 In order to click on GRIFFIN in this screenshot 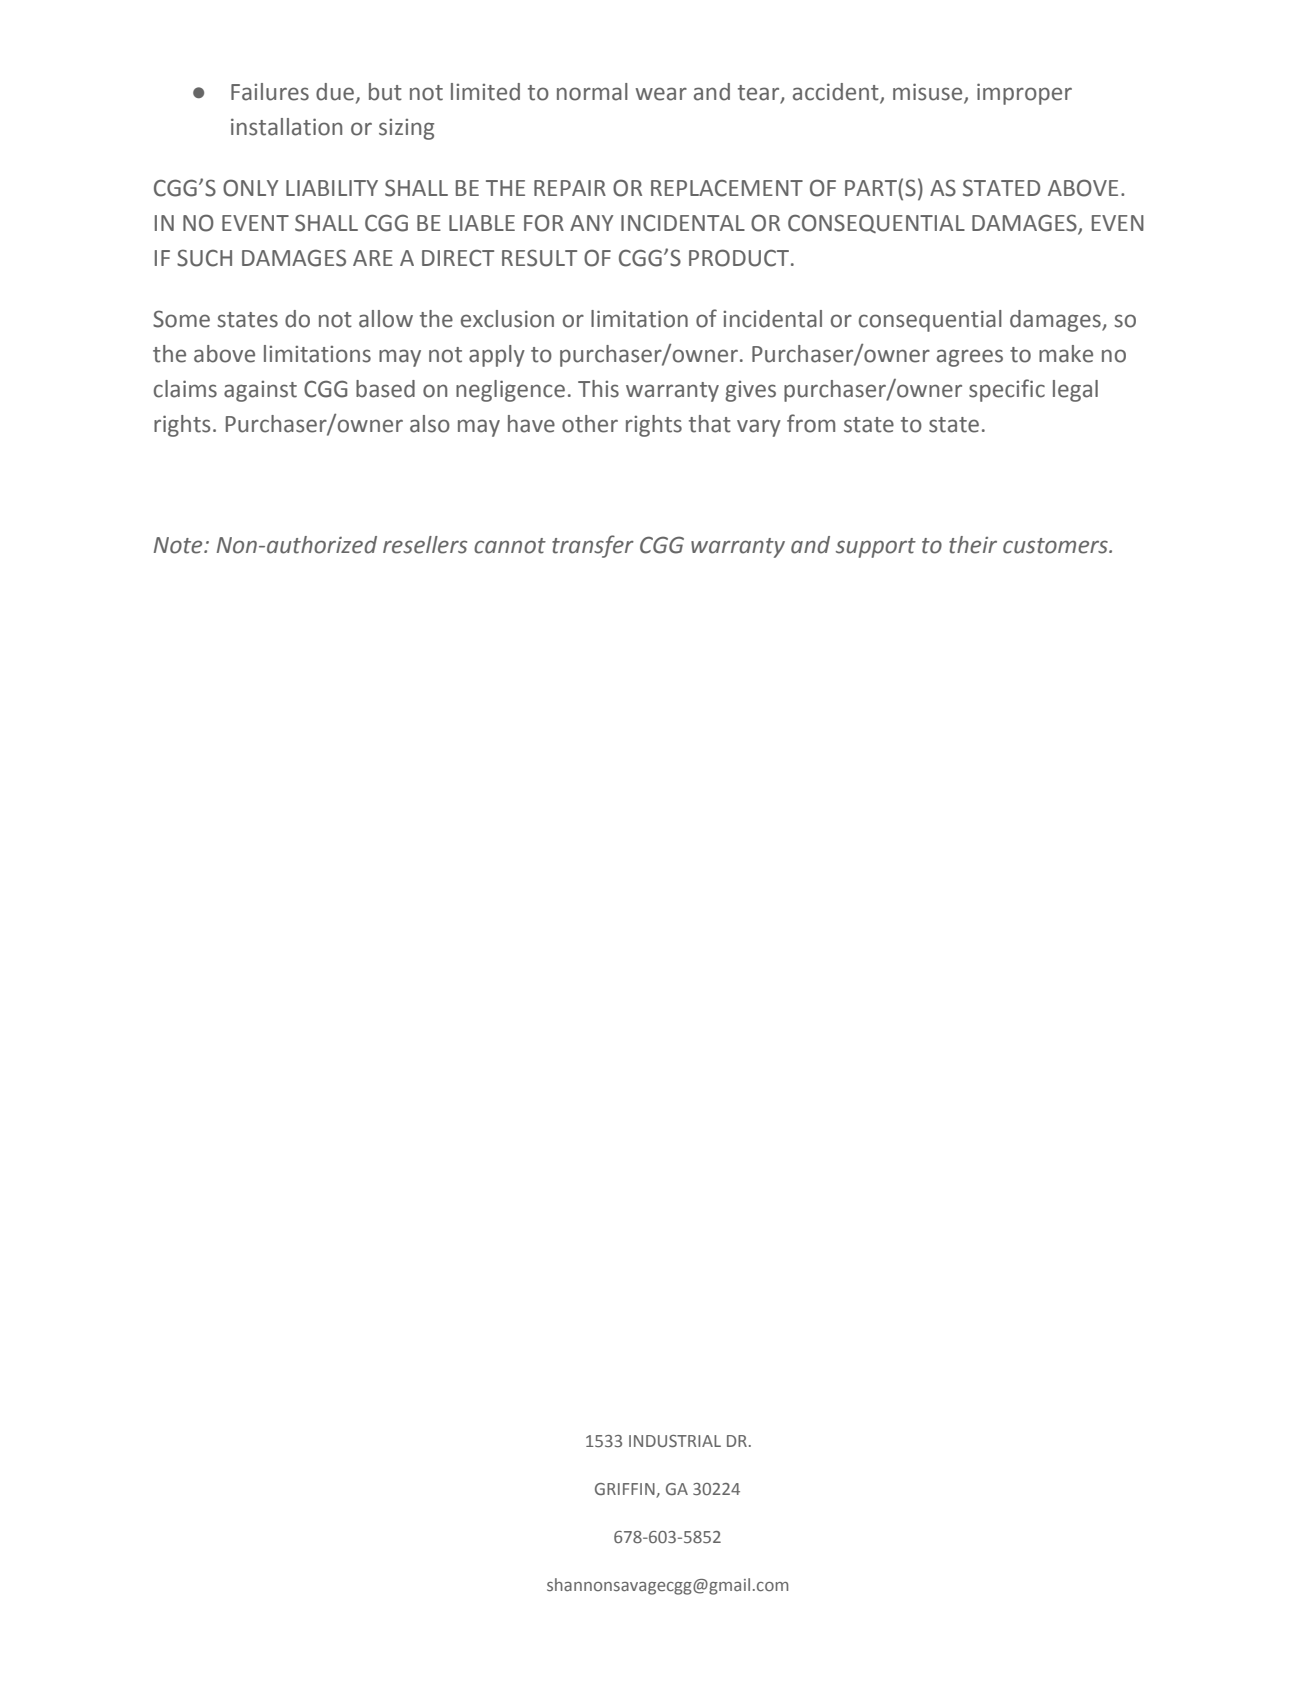, I will do `click(626, 1490)`.
